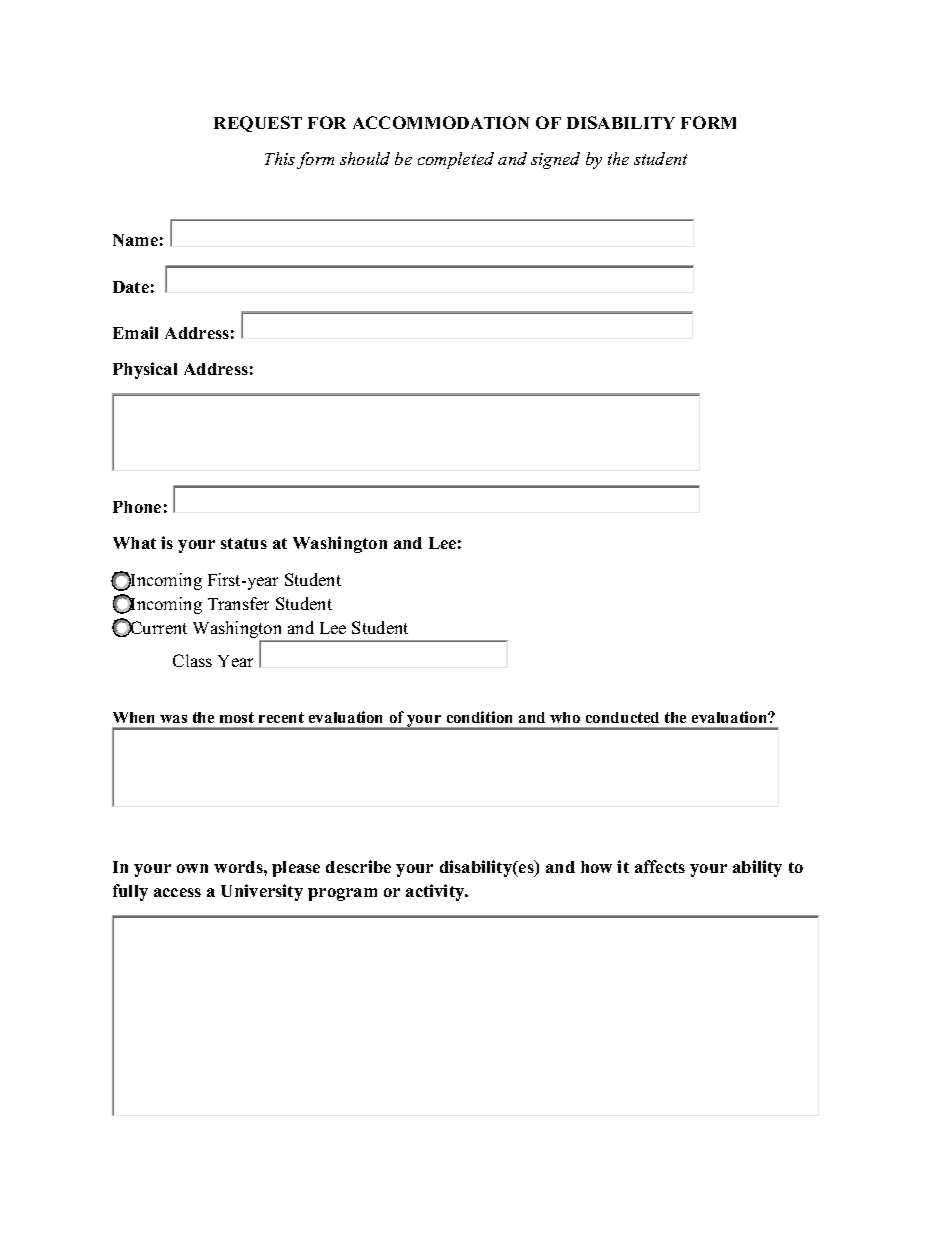 The width and height of the screenshot is (952, 1233). Describe the element at coordinates (358, 866) in the screenshot. I see `describe` at that location.
